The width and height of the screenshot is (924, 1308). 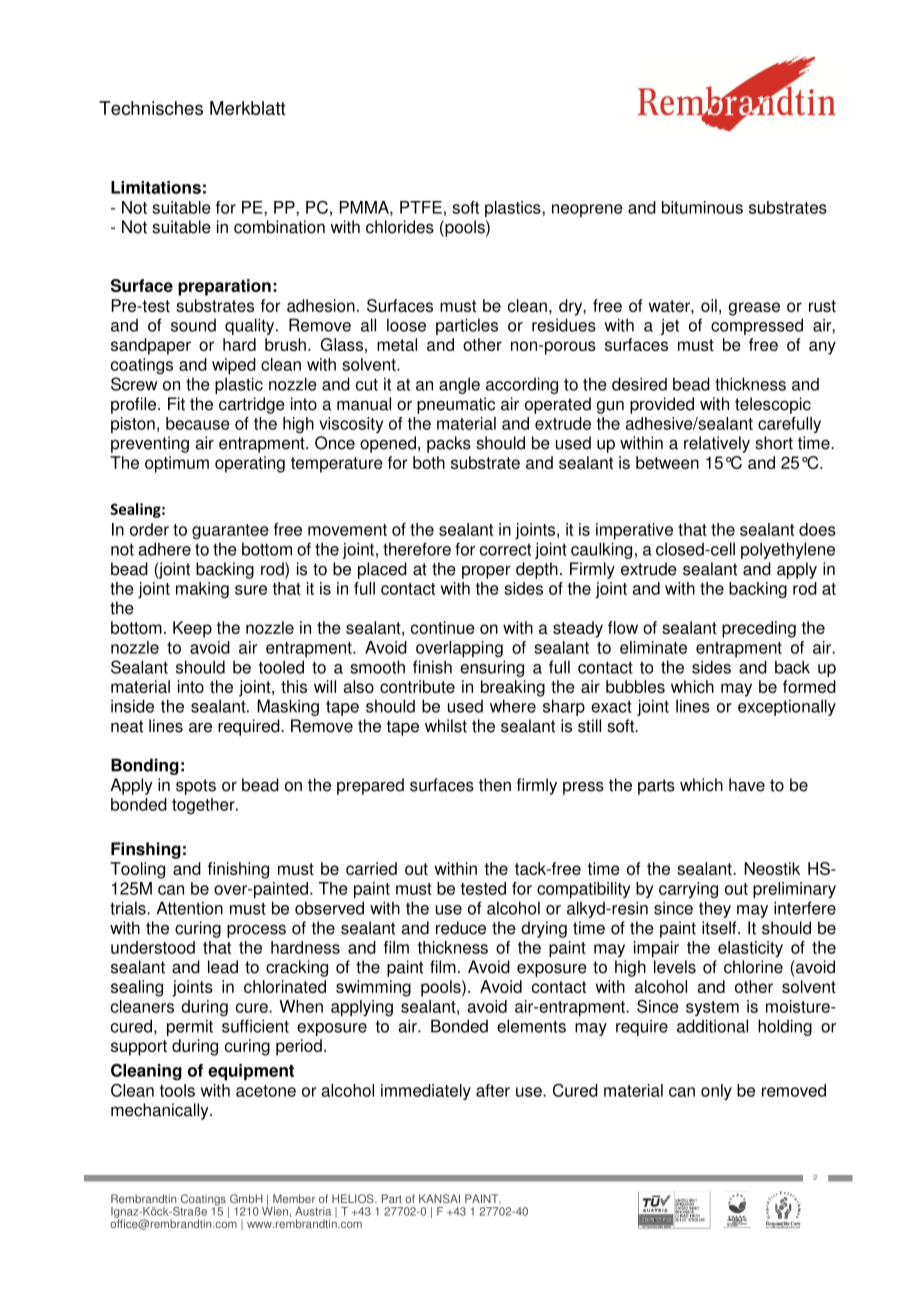 I want to click on exceptionally, so click(x=787, y=707).
